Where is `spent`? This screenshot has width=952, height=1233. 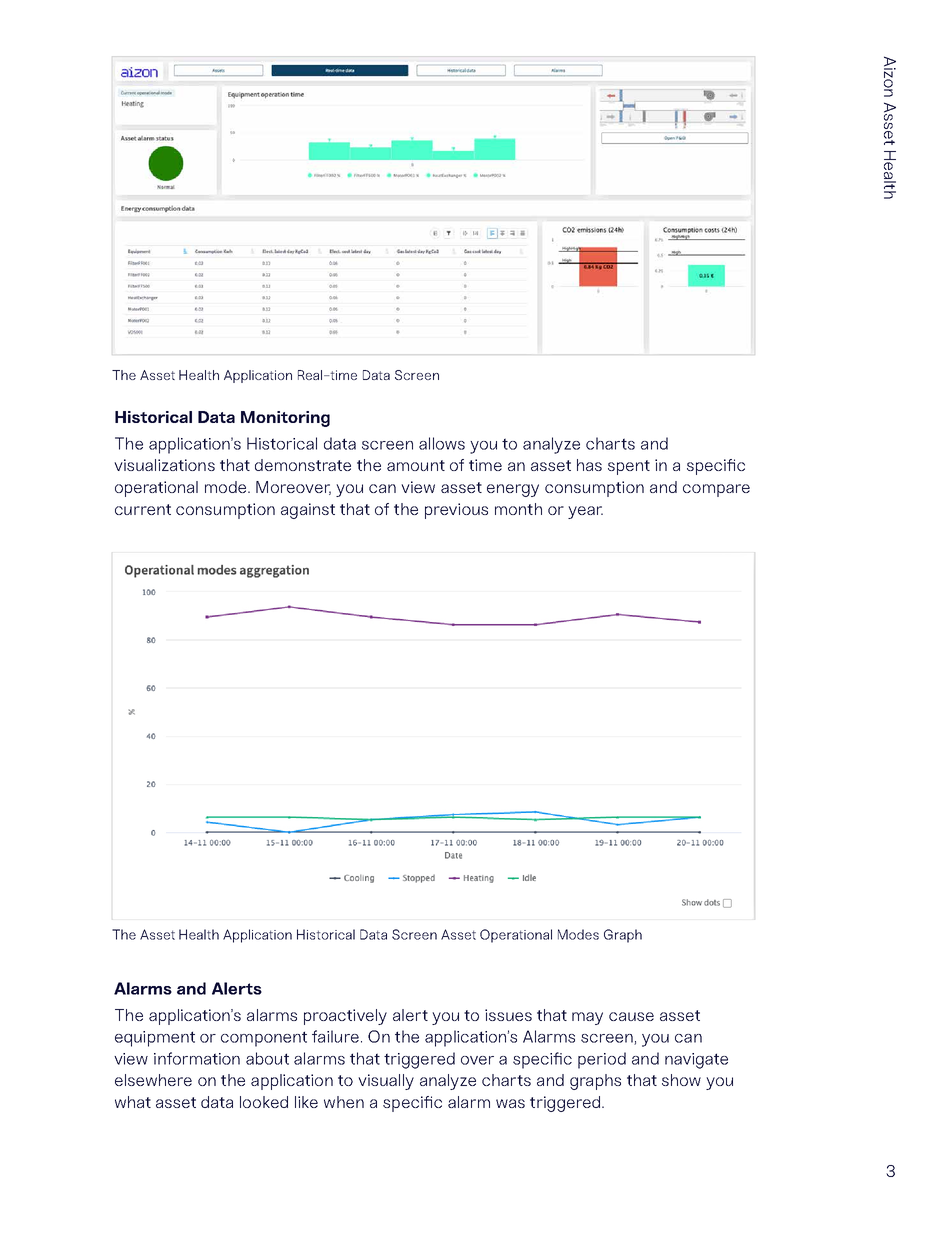 spent is located at coordinates (629, 467).
